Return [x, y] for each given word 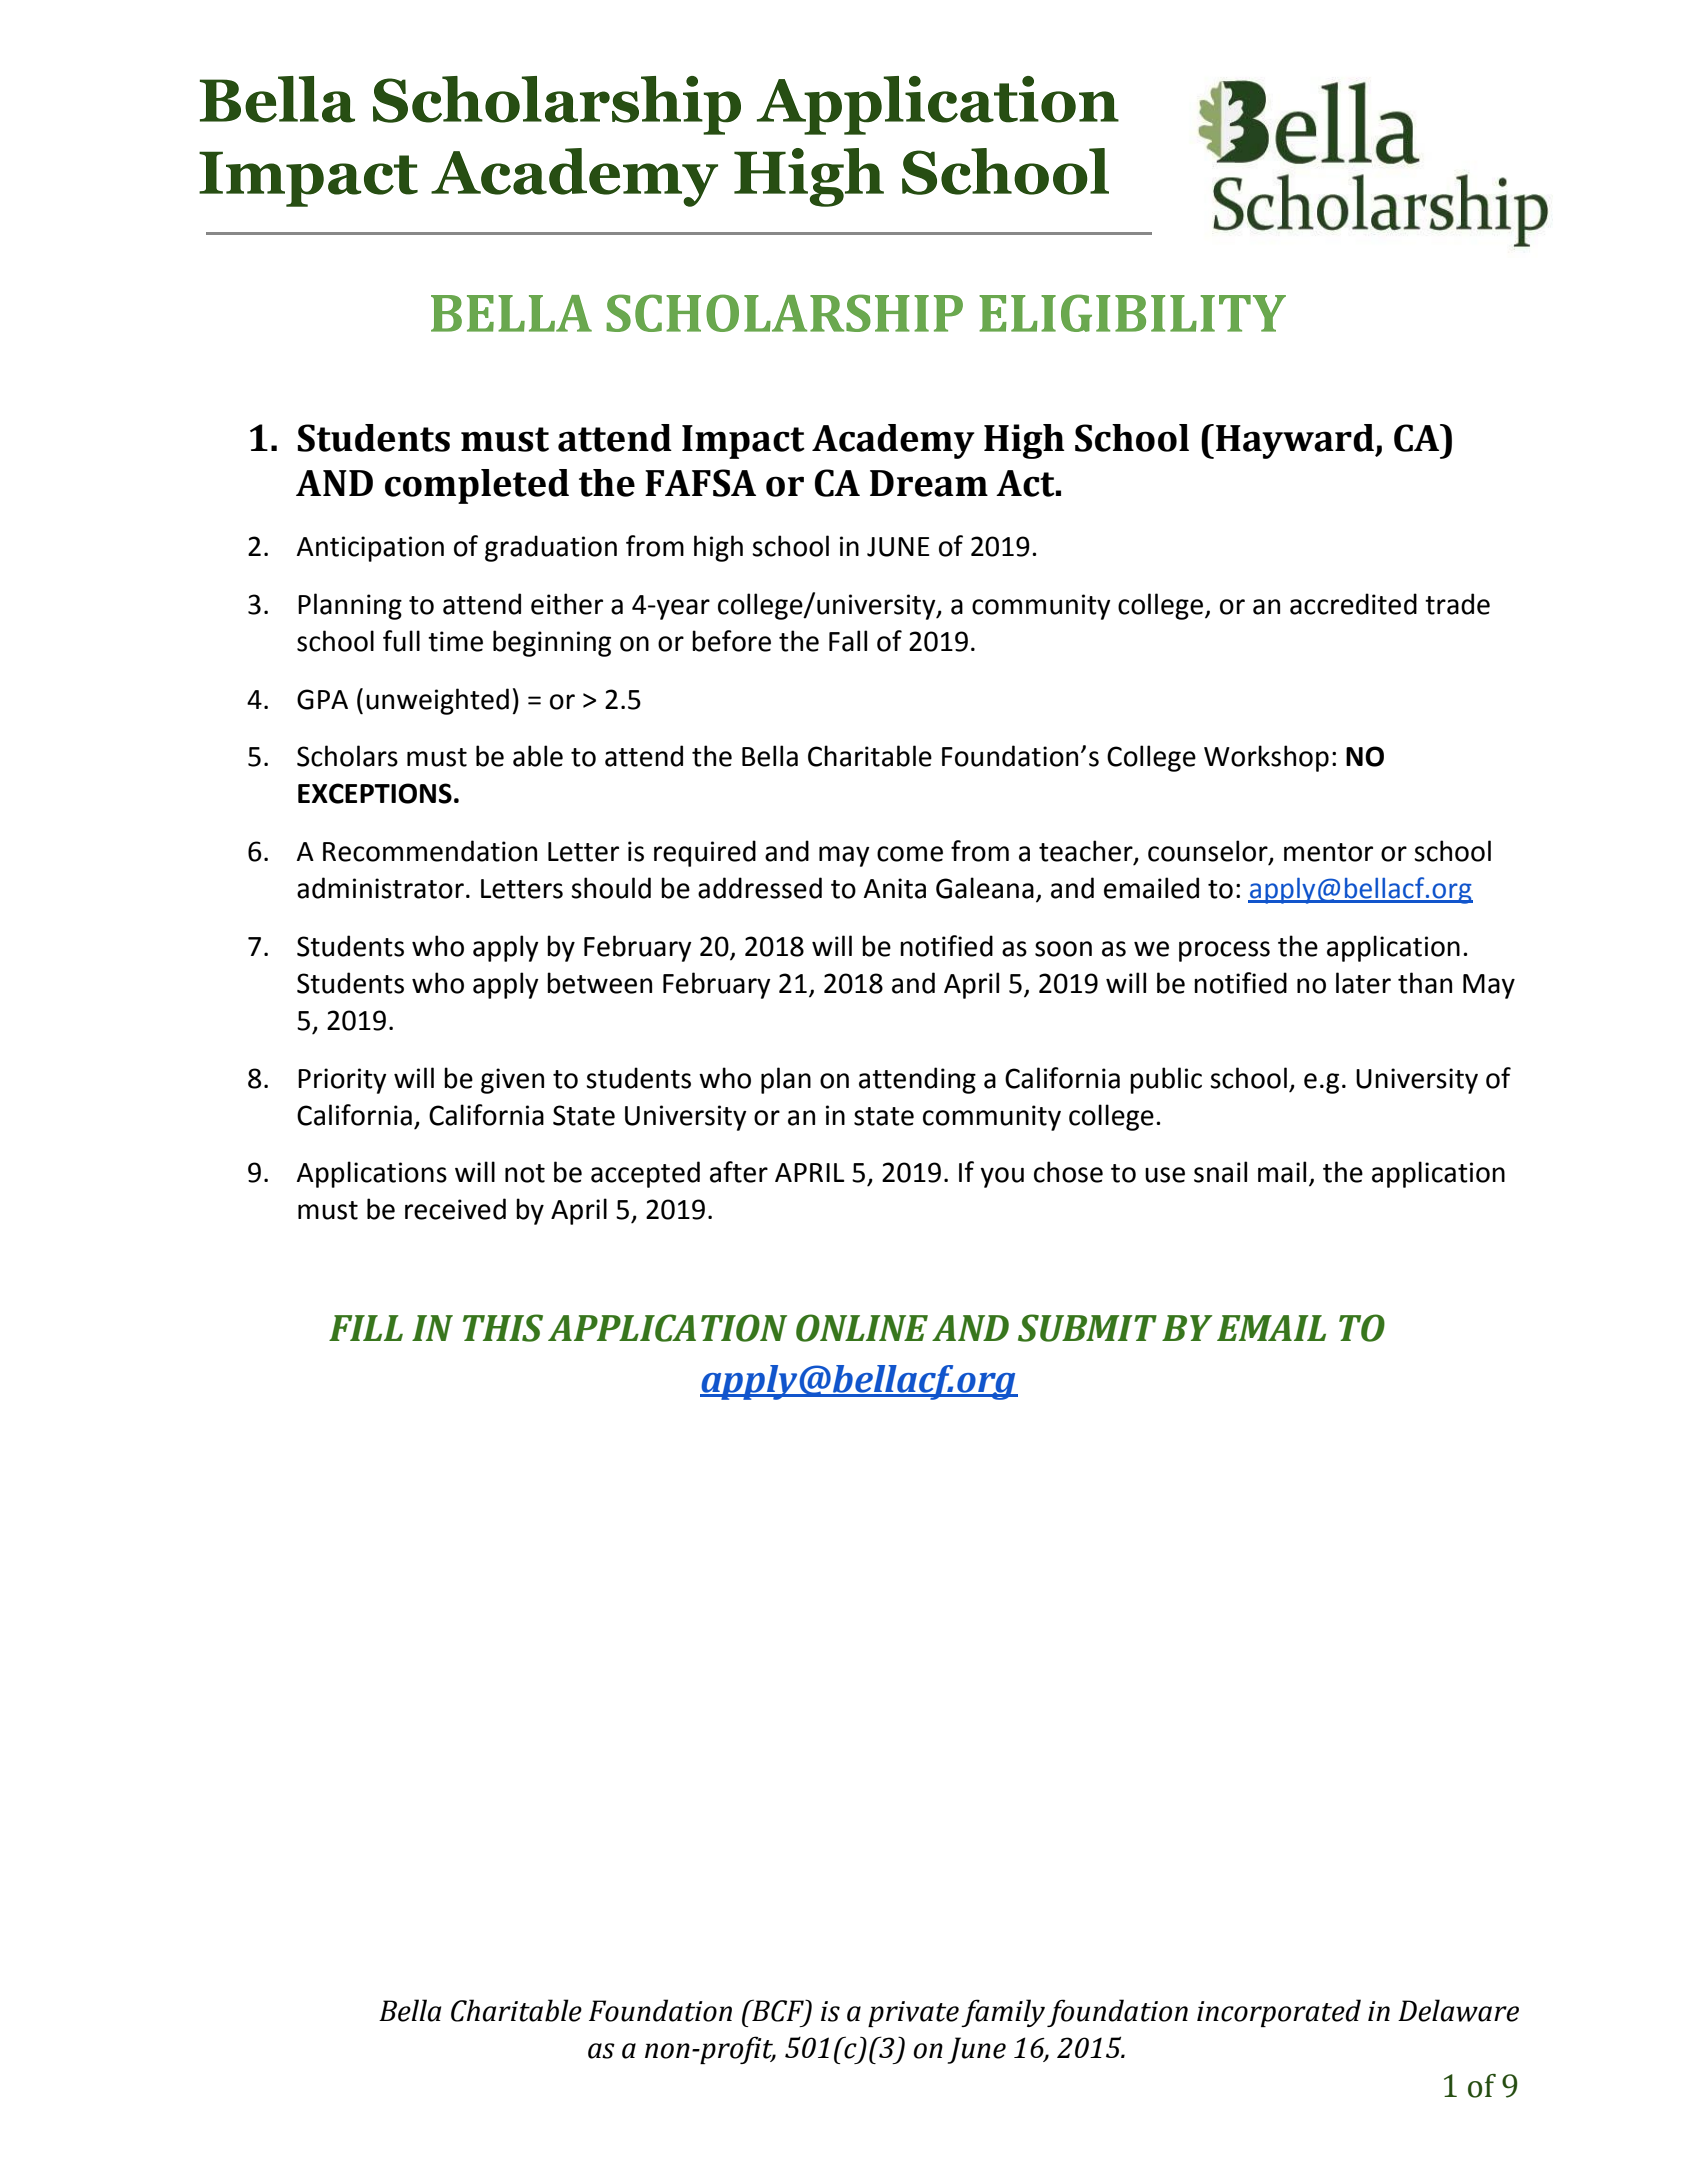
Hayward [1296, 441]
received [455, 1209]
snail [1220, 1172]
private [913, 2014]
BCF [778, 2011]
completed [477, 486]
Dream [929, 483]
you [1002, 1177]
